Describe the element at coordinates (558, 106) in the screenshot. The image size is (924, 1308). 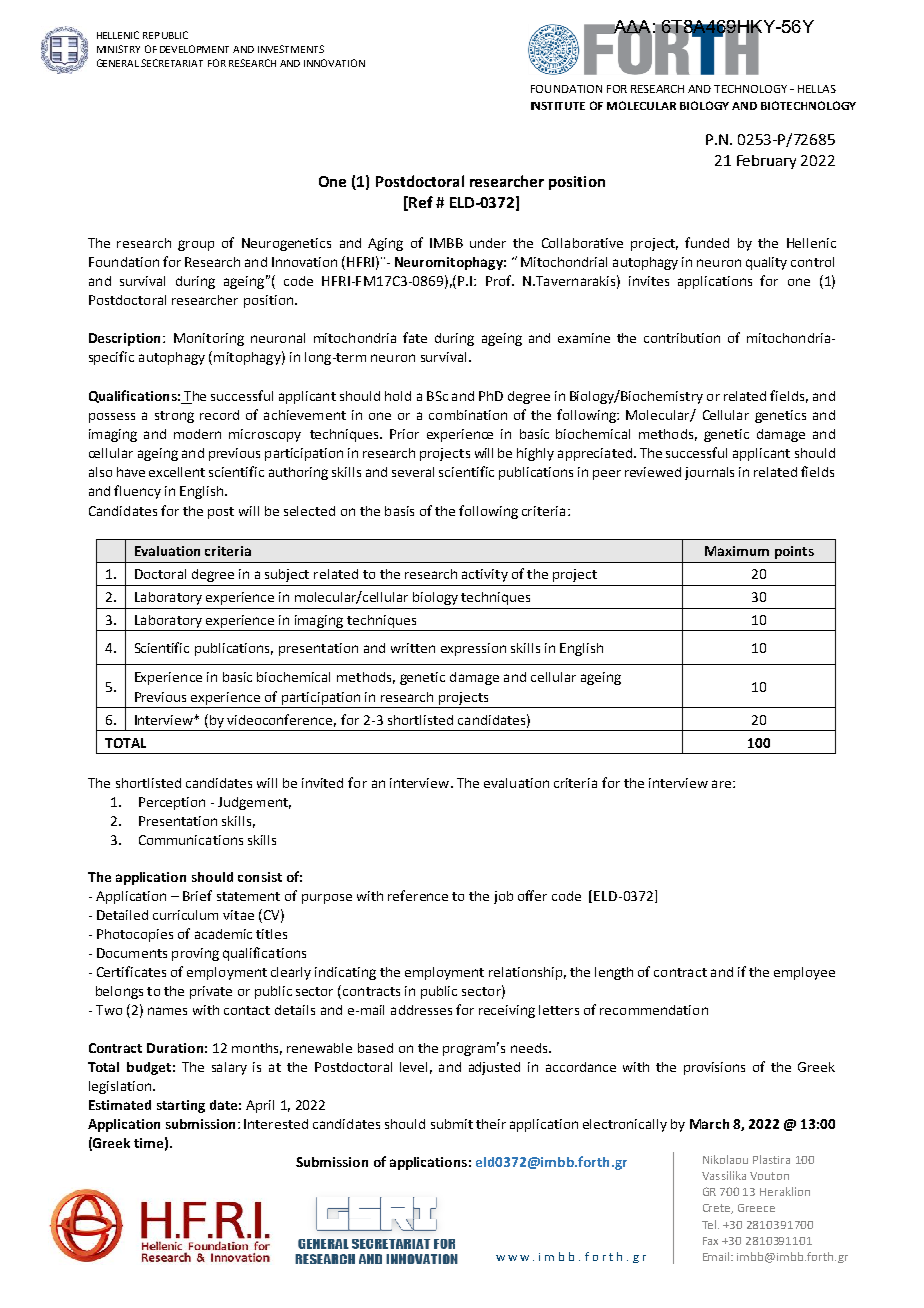
I see `INSTITUTE` at that location.
